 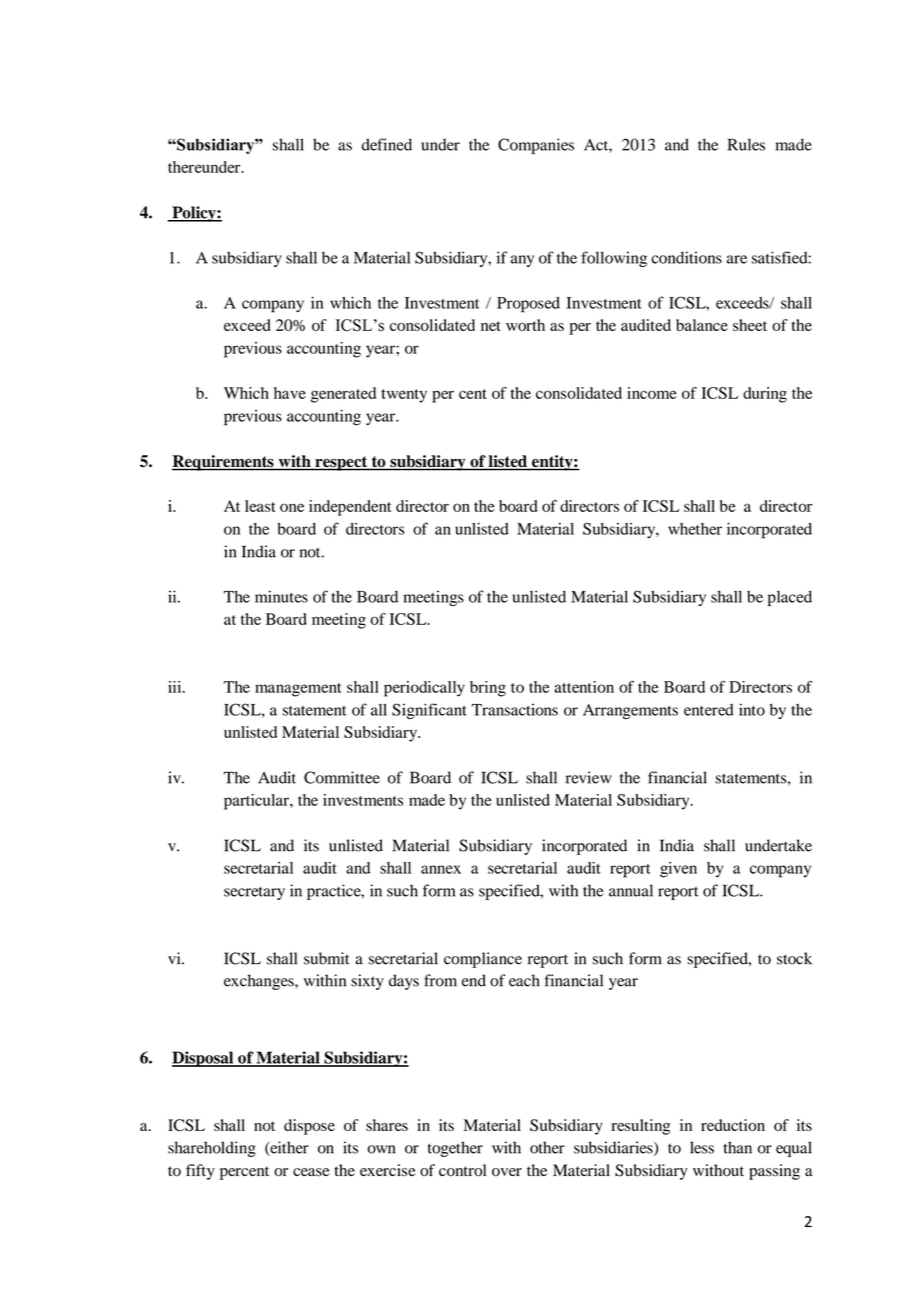 What do you see at coordinates (536, 146) in the page?
I see `Companies` at bounding box center [536, 146].
